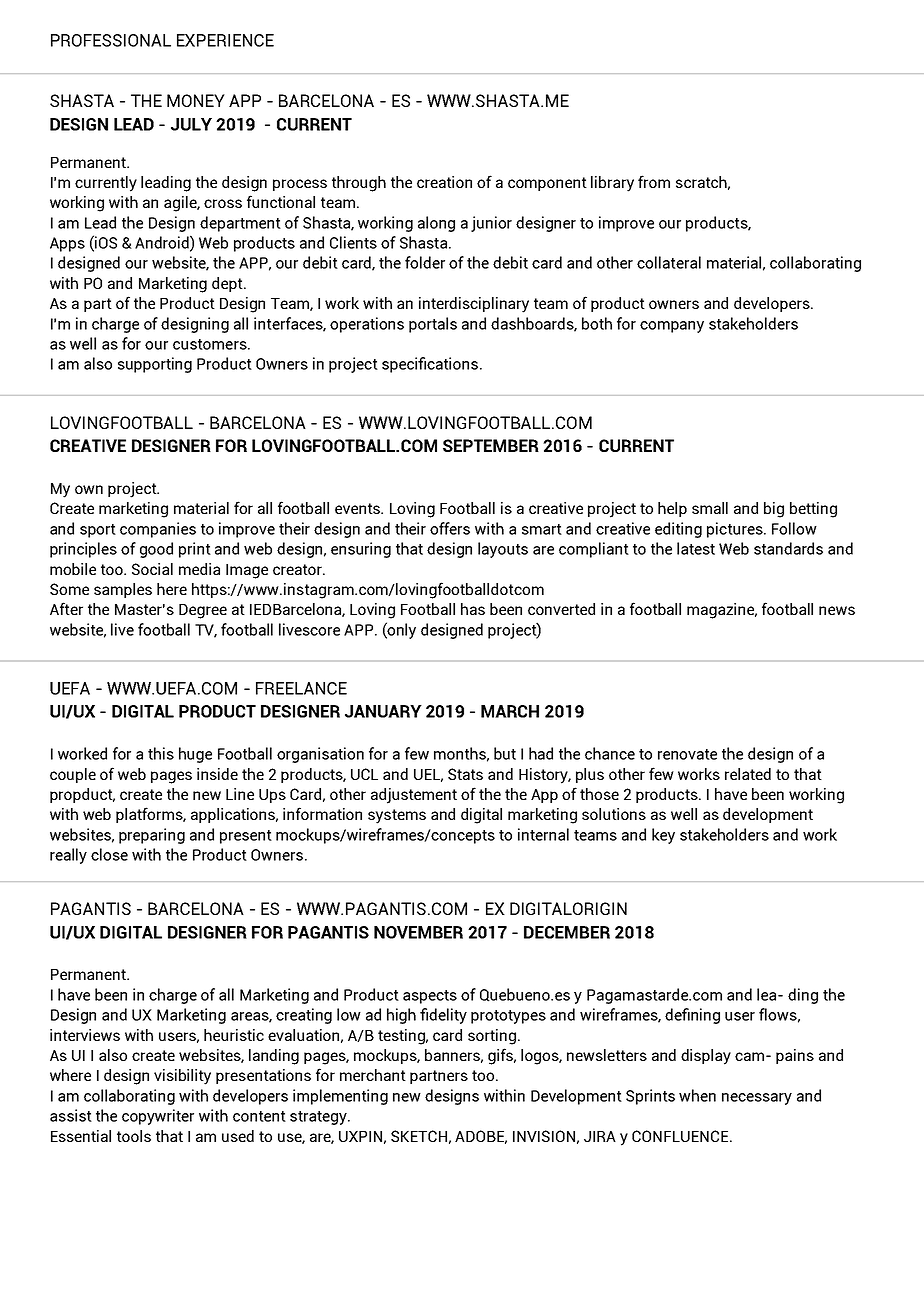 Image resolution: width=924 pixels, height=1308 pixels. What do you see at coordinates (433, 325) in the screenshot?
I see `portals` at bounding box center [433, 325].
